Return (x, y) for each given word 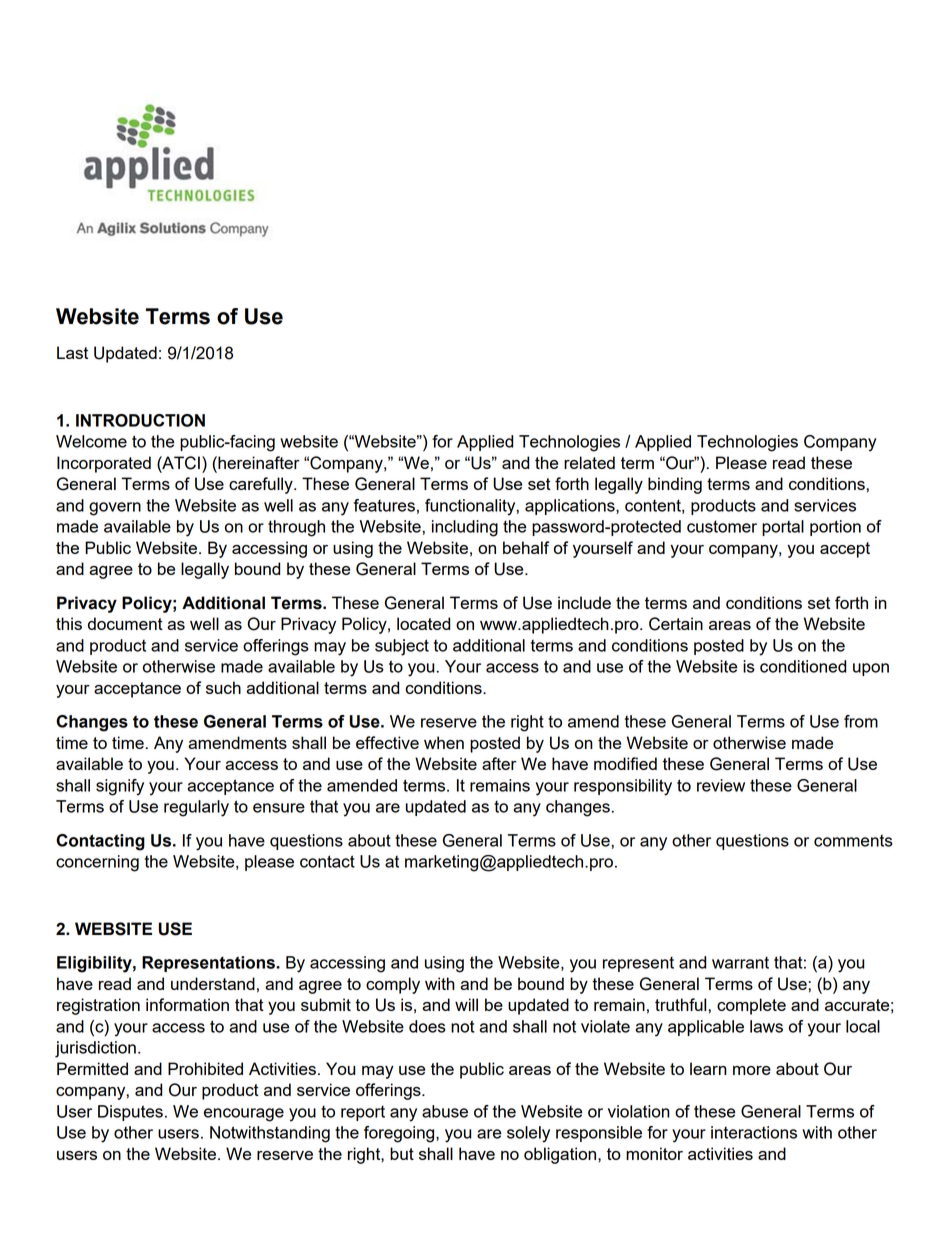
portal (783, 528)
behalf (526, 547)
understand (213, 983)
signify (120, 787)
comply (393, 985)
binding (675, 485)
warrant (740, 963)
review (721, 785)
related (589, 462)
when (444, 742)
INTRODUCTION (140, 420)
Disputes (130, 1113)
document (125, 623)
